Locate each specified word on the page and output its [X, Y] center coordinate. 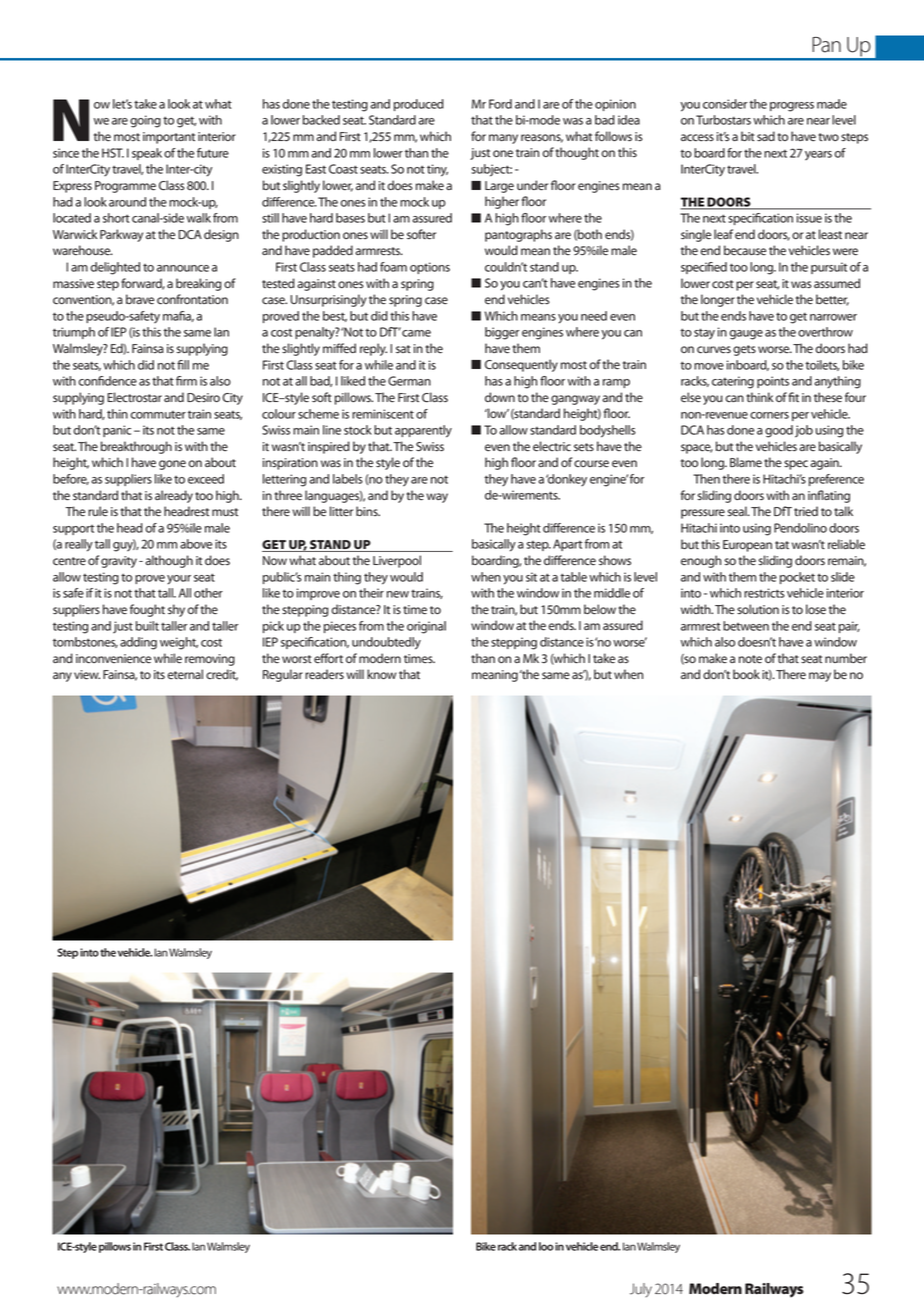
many [503, 139]
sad [766, 136]
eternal [185, 674]
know [381, 674]
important [169, 138]
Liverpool [397, 561]
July [641, 1290]
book [746, 674]
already [174, 496]
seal [738, 511]
